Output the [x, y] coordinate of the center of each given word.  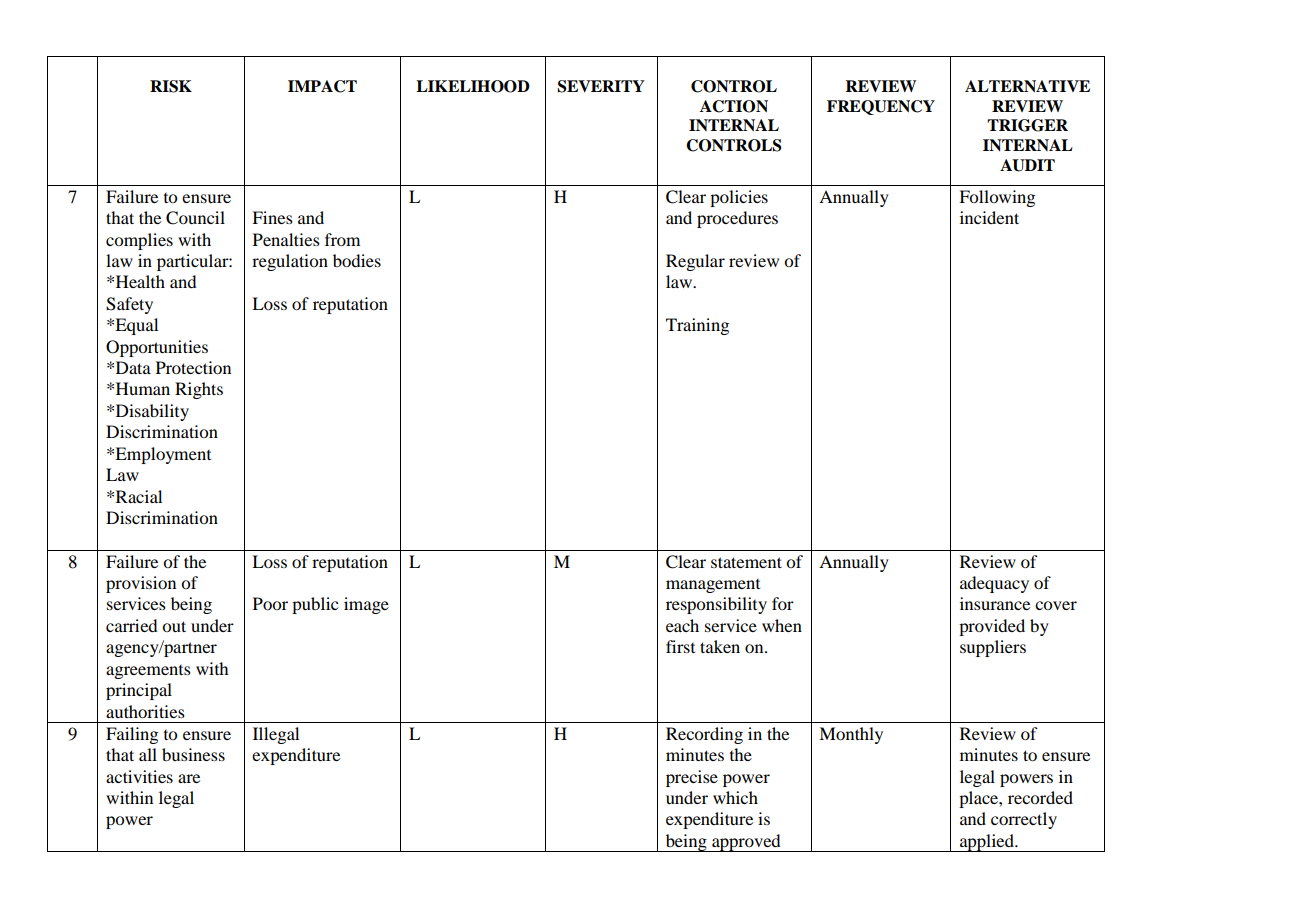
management [713, 586]
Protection [193, 367]
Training [697, 326]
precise [692, 778]
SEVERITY [601, 86]
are [189, 778]
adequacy [994, 584]
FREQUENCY [881, 107]
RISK [171, 86]
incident [989, 217]
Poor [270, 603]
